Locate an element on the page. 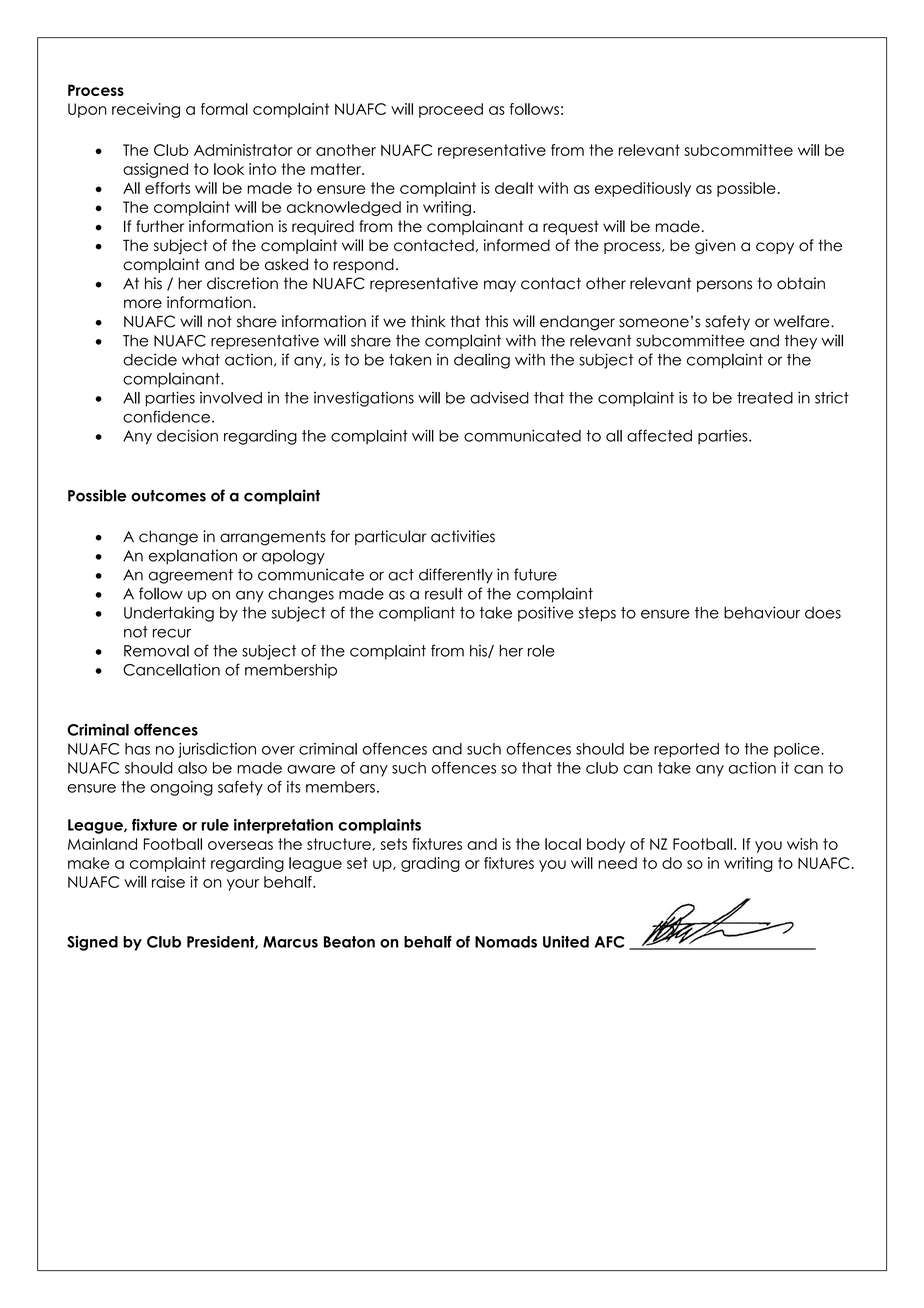 The height and width of the page is (1308, 924). expeditiously is located at coordinates (643, 189).
